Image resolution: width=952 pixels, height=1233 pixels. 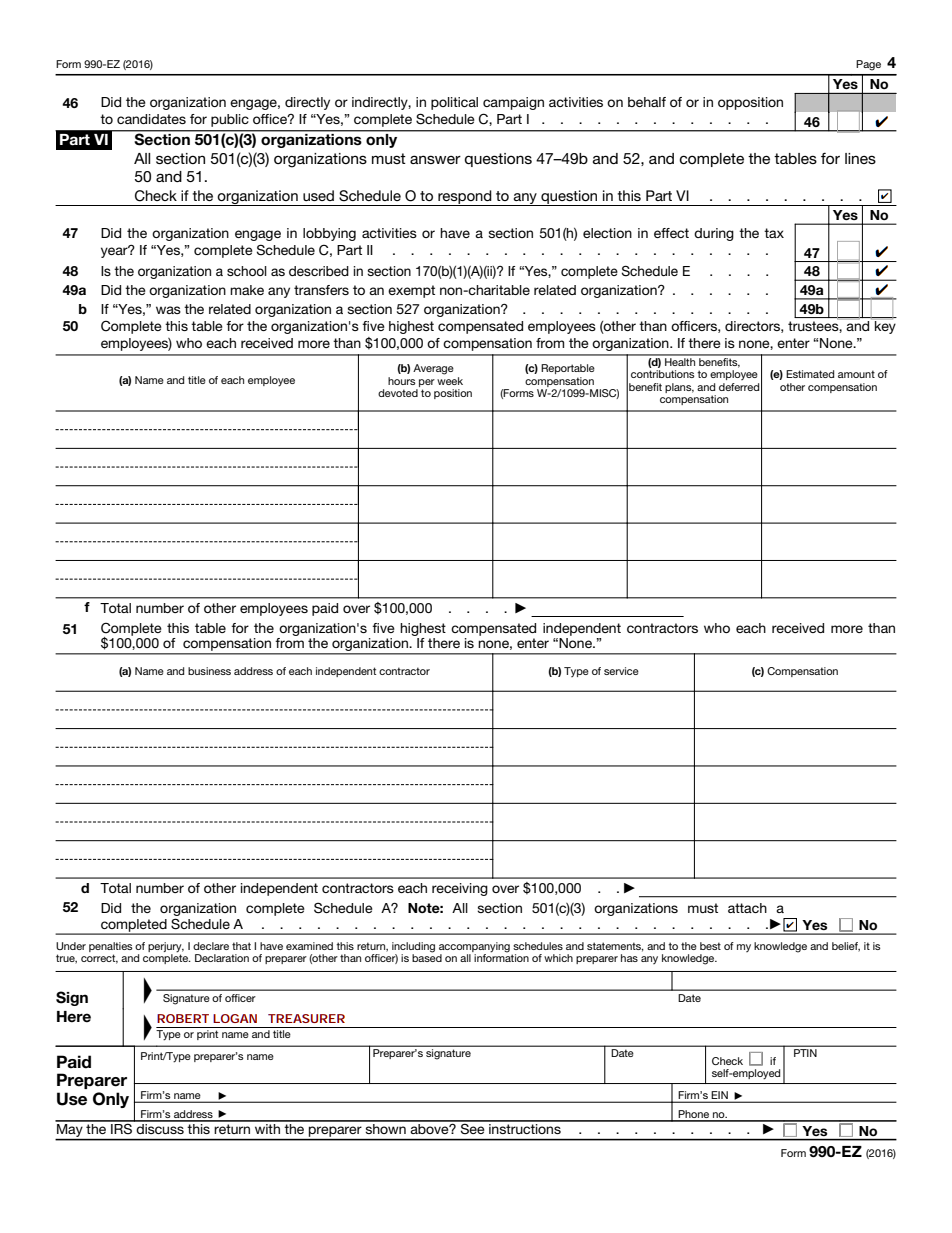 What do you see at coordinates (454, 103) in the image?
I see `political` at bounding box center [454, 103].
